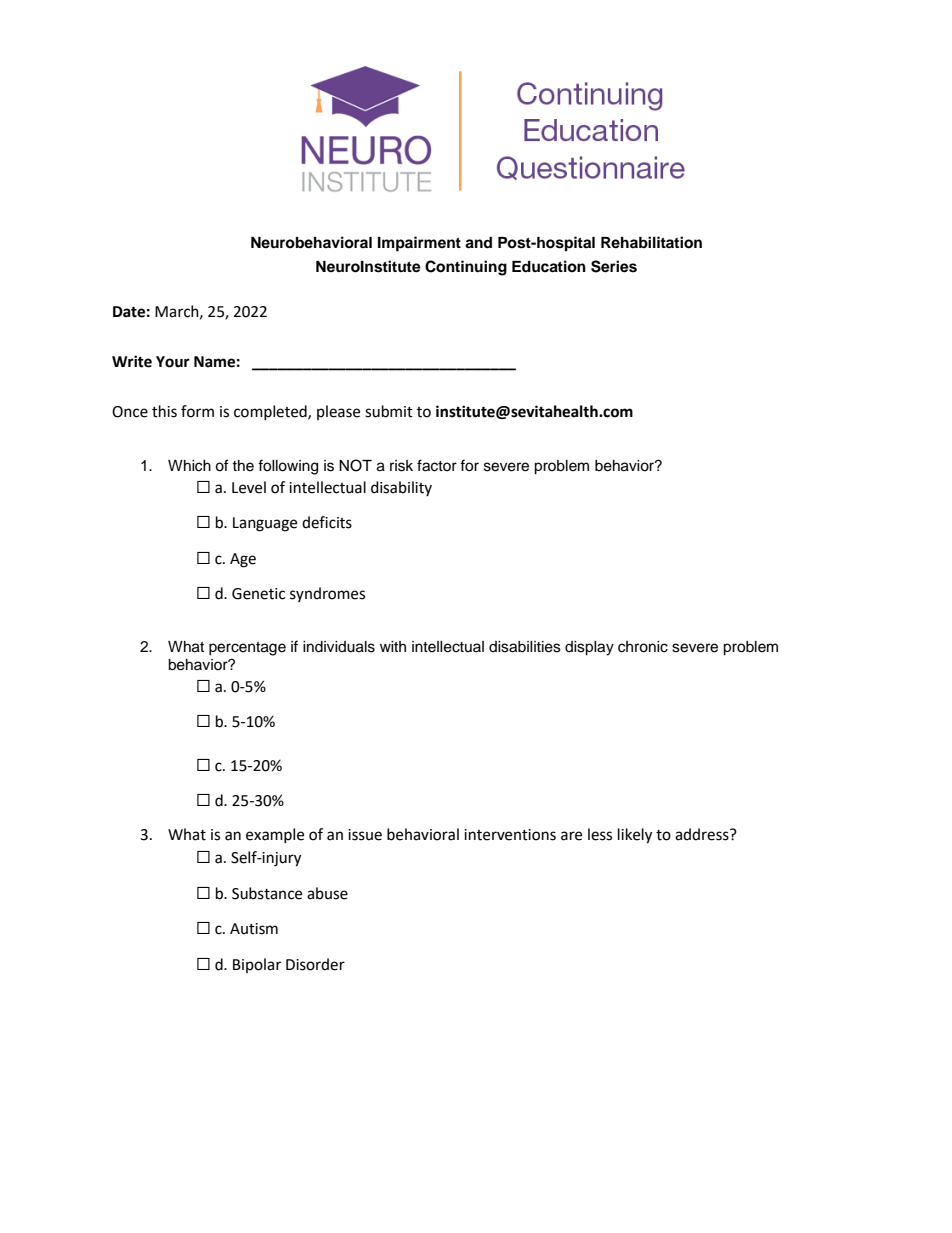 The height and width of the screenshot is (1233, 952). What do you see at coordinates (419, 244) in the screenshot?
I see `Impairment` at bounding box center [419, 244].
